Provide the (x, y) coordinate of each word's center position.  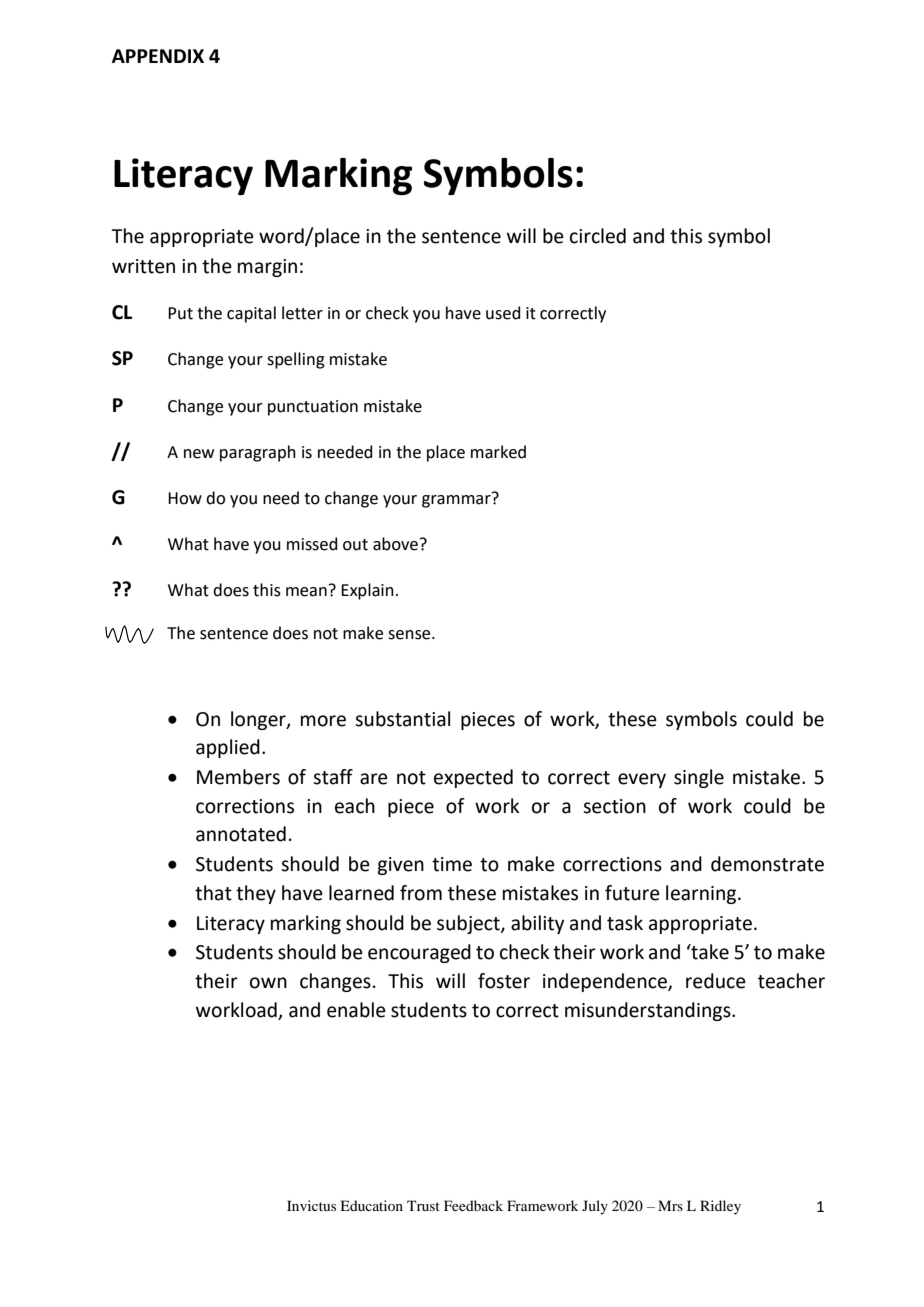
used (503, 313)
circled (598, 236)
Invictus (311, 1205)
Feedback (473, 1205)
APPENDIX (158, 56)
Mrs (670, 1205)
